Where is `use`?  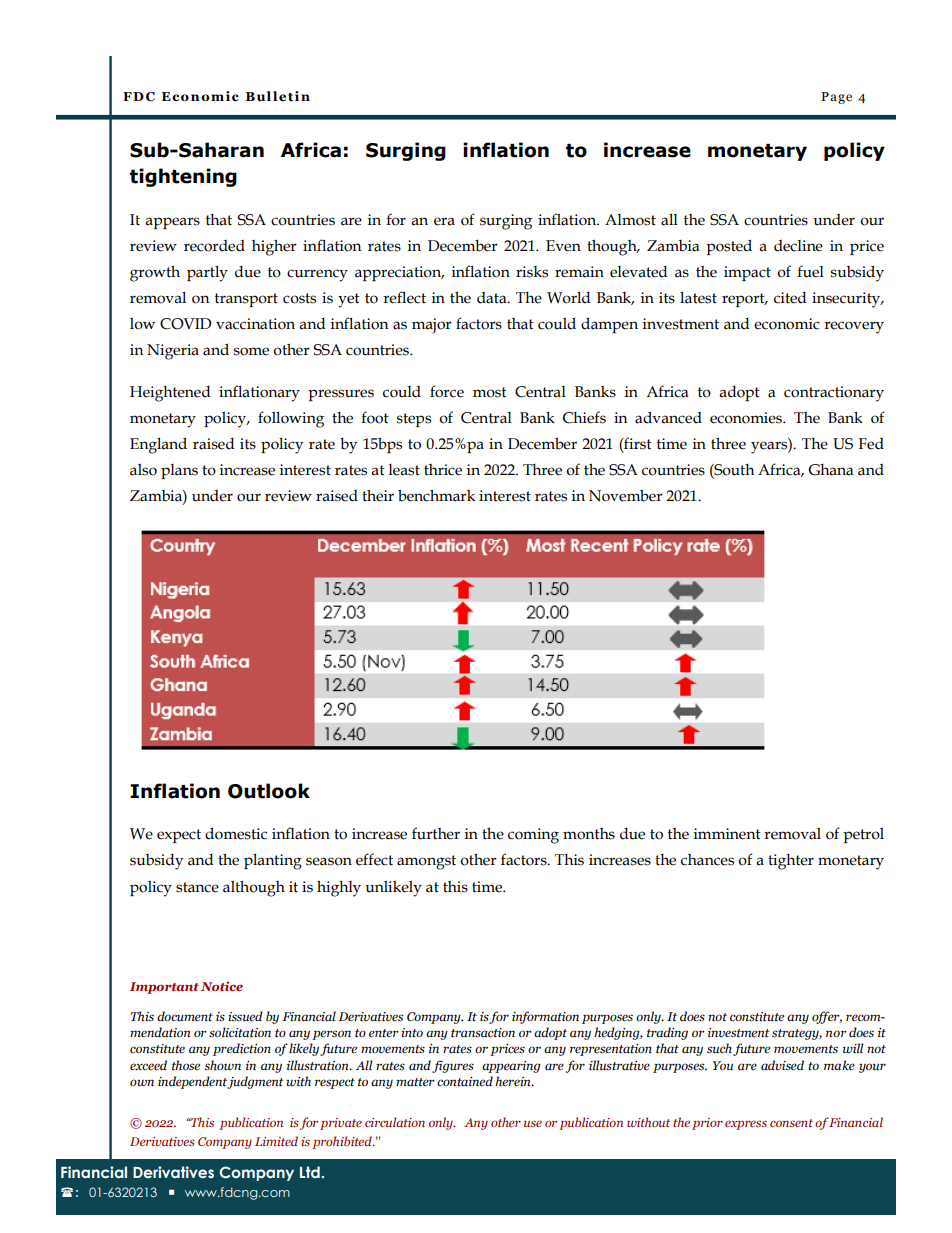
use is located at coordinates (533, 1123).
